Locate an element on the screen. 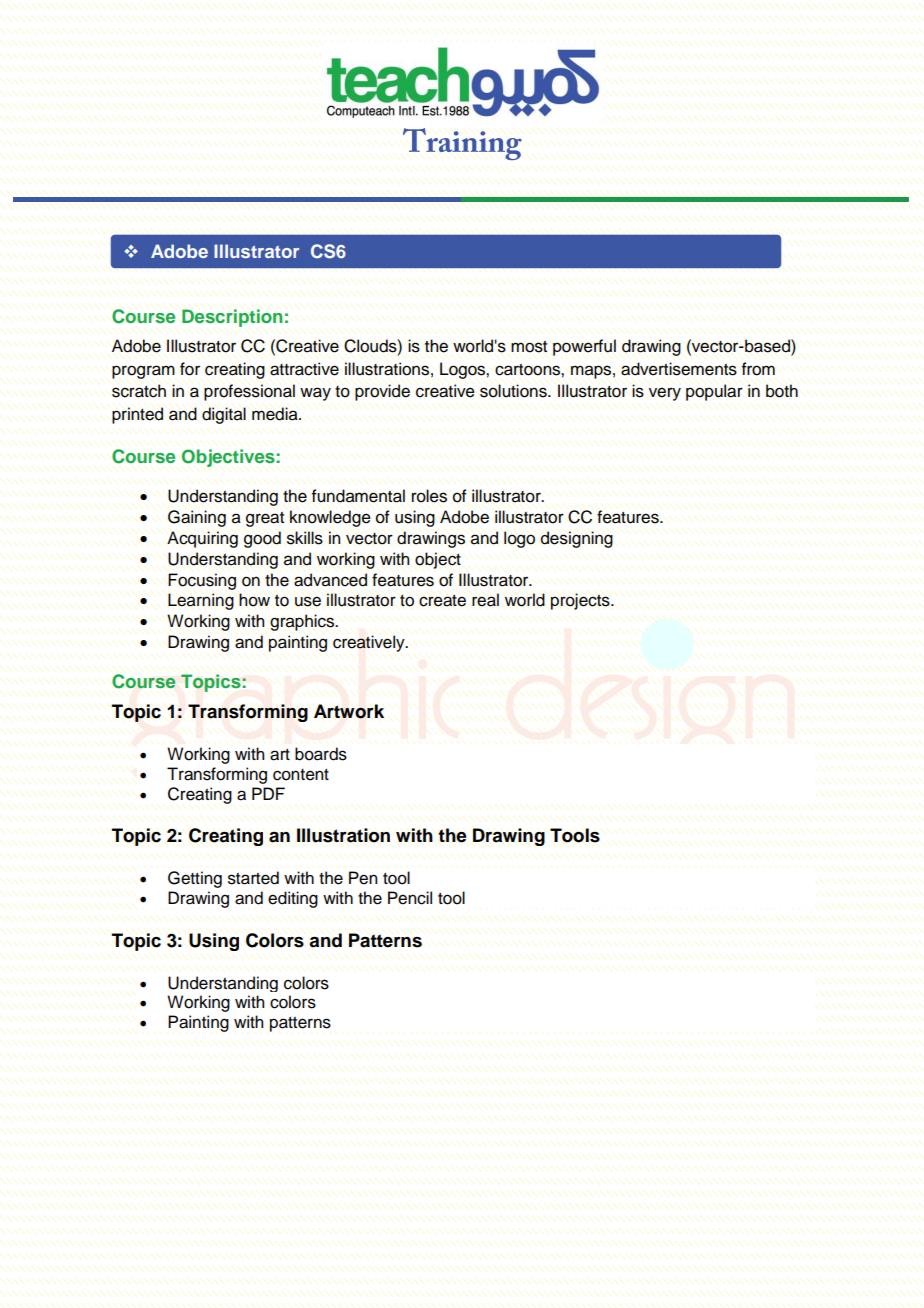 This screenshot has width=924, height=1308. Description is located at coordinates (232, 318).
